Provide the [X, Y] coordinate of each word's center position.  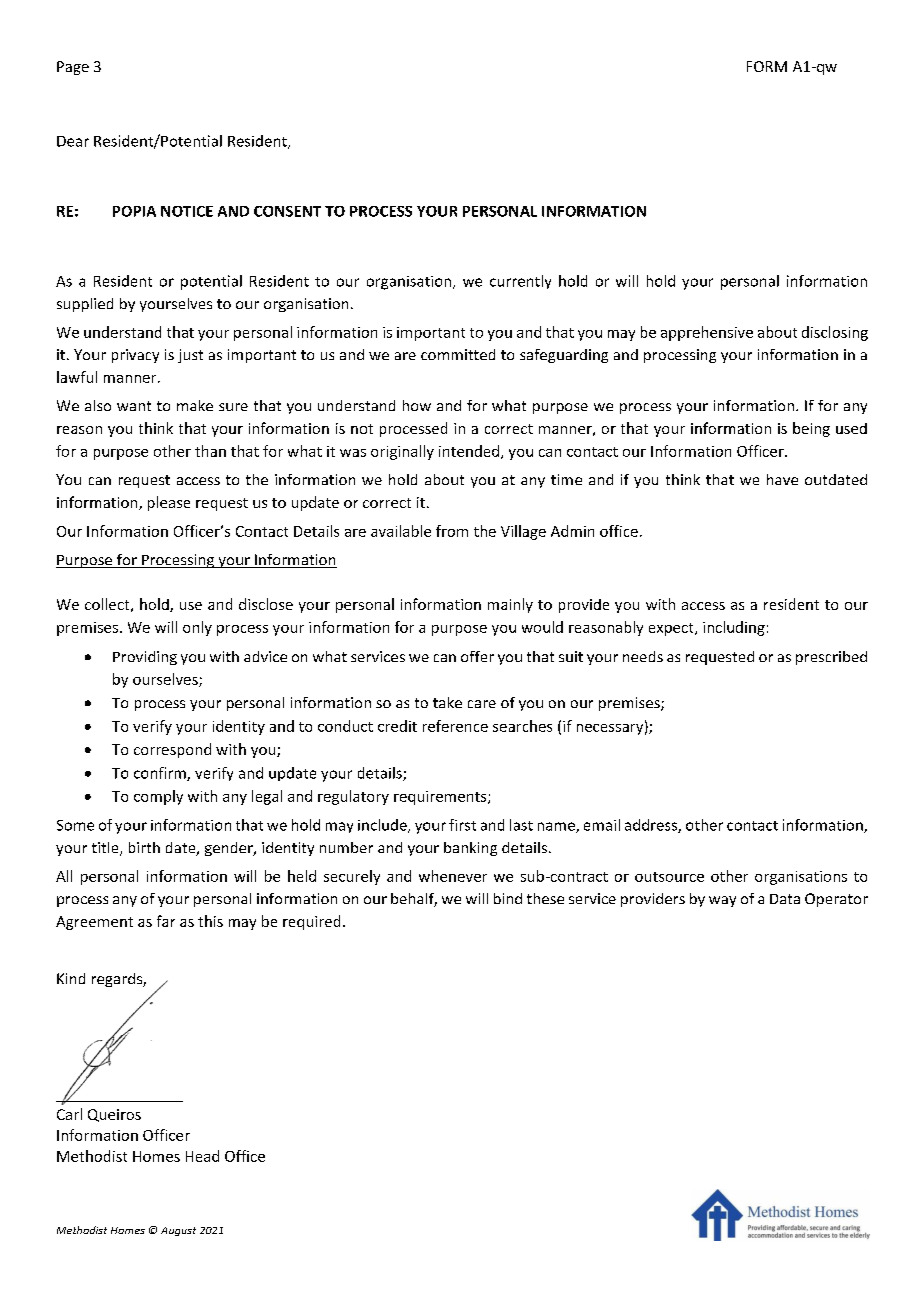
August [178, 1231]
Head [202, 1156]
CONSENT [287, 211]
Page [73, 68]
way [722, 901]
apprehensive [707, 333]
